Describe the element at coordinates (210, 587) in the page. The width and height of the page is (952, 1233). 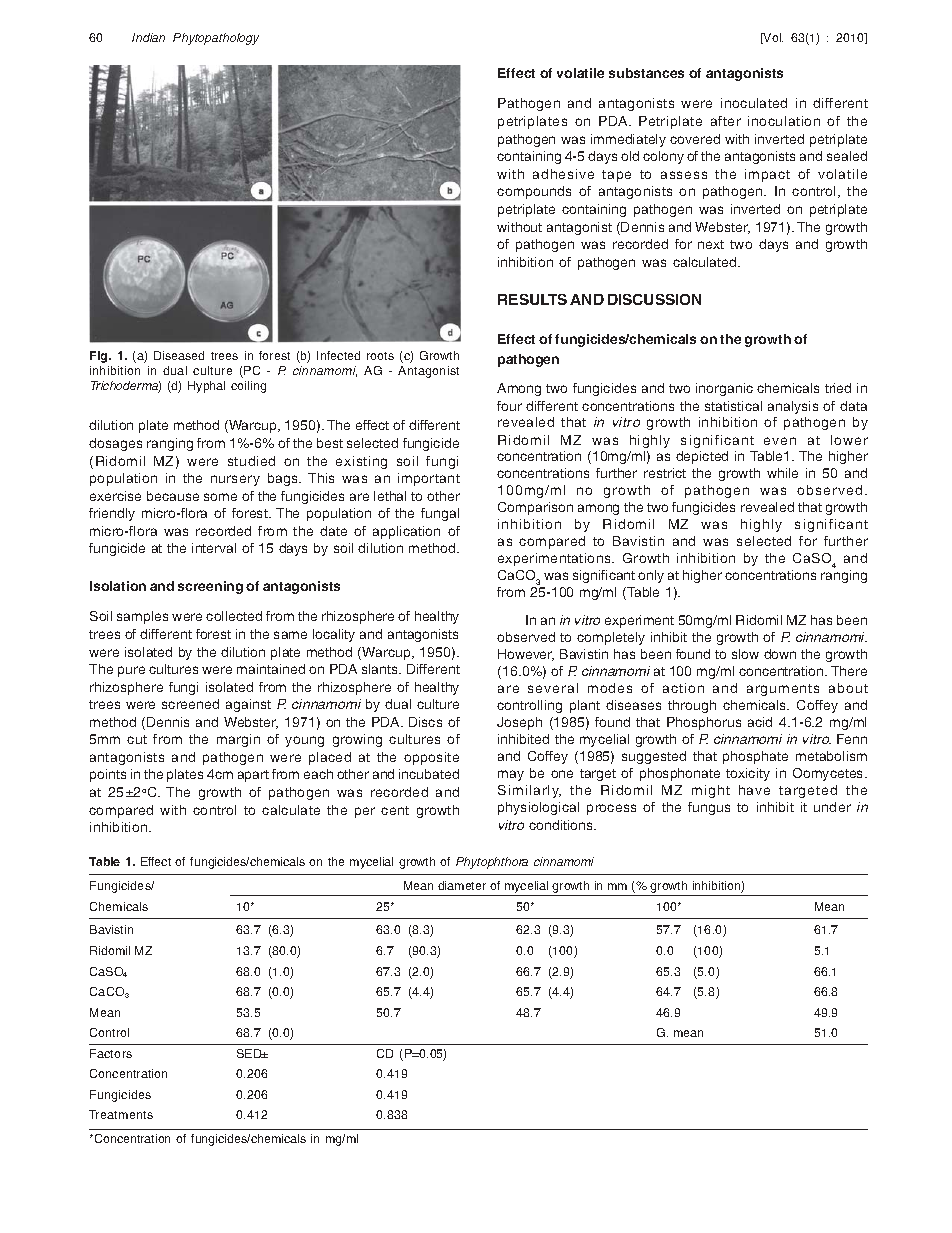
I see `screening` at that location.
